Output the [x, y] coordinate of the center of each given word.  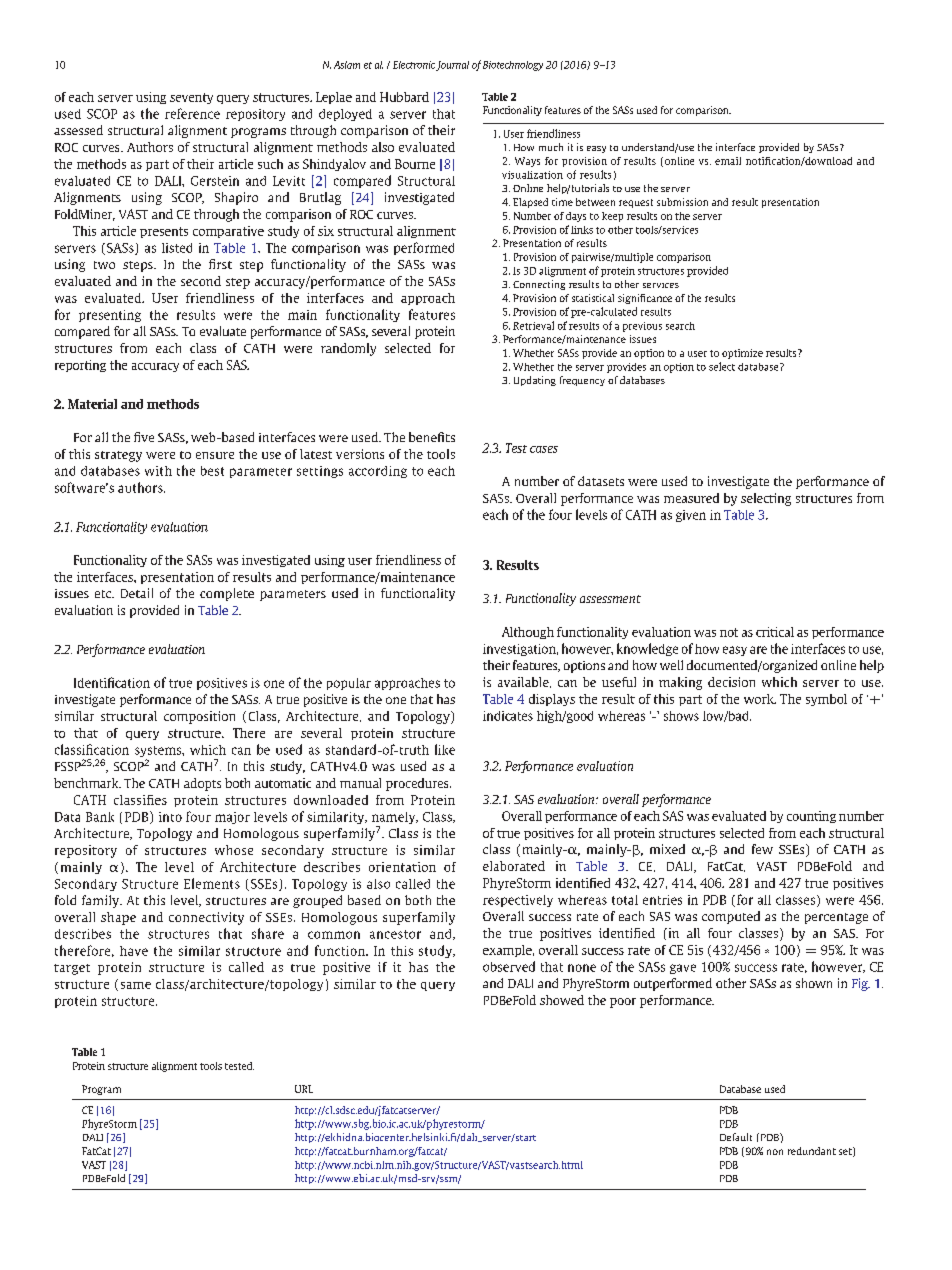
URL [304, 1089]
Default [736, 1137]
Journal [452, 66]
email [728, 161]
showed [562, 1000]
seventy [191, 98]
